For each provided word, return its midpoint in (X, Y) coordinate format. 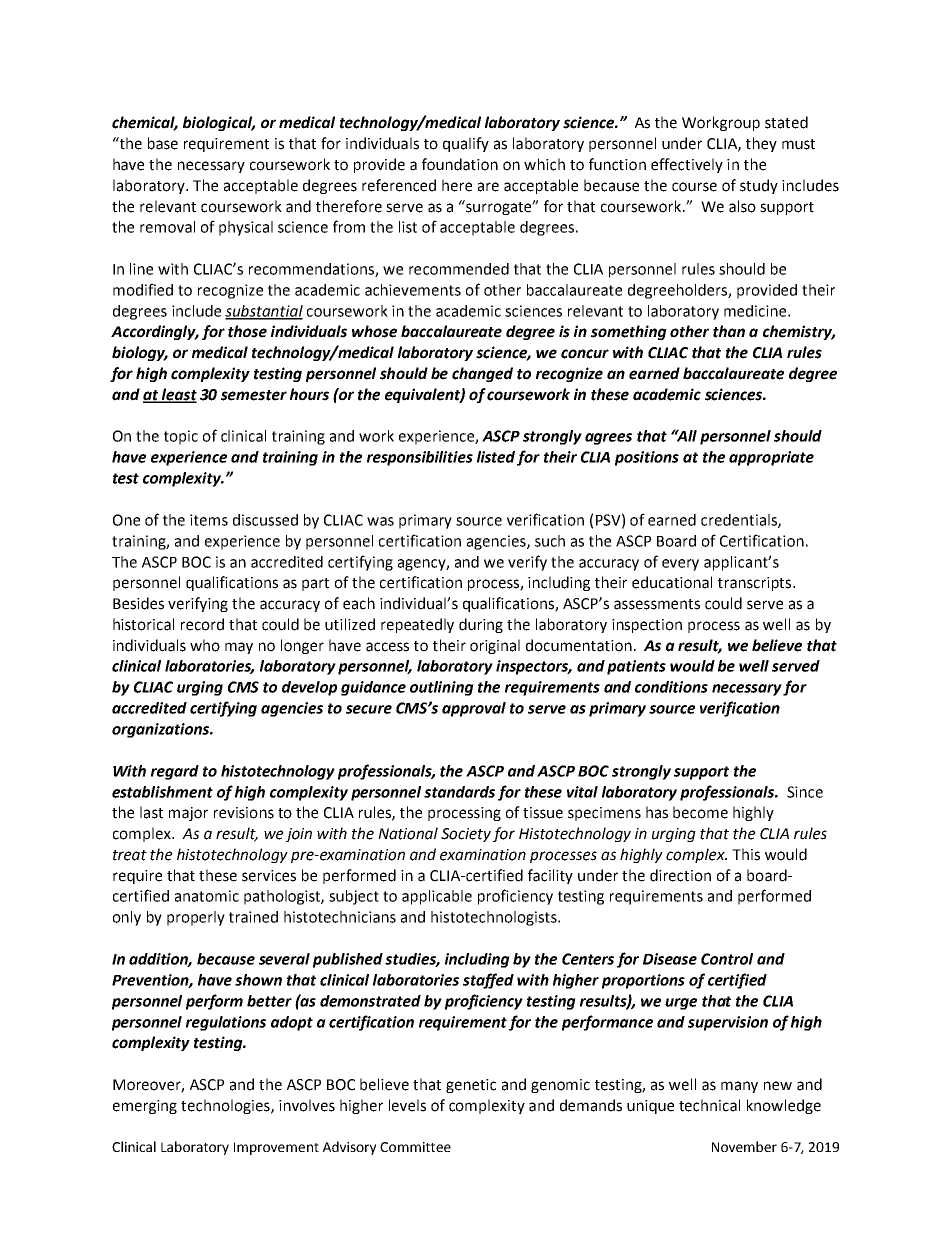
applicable (437, 897)
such (550, 541)
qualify (466, 144)
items (209, 520)
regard (175, 772)
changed (482, 374)
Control (727, 959)
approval (474, 709)
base (163, 143)
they (761, 144)
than (729, 331)
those (247, 331)
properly (196, 918)
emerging (145, 1107)
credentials (740, 521)
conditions (671, 687)
